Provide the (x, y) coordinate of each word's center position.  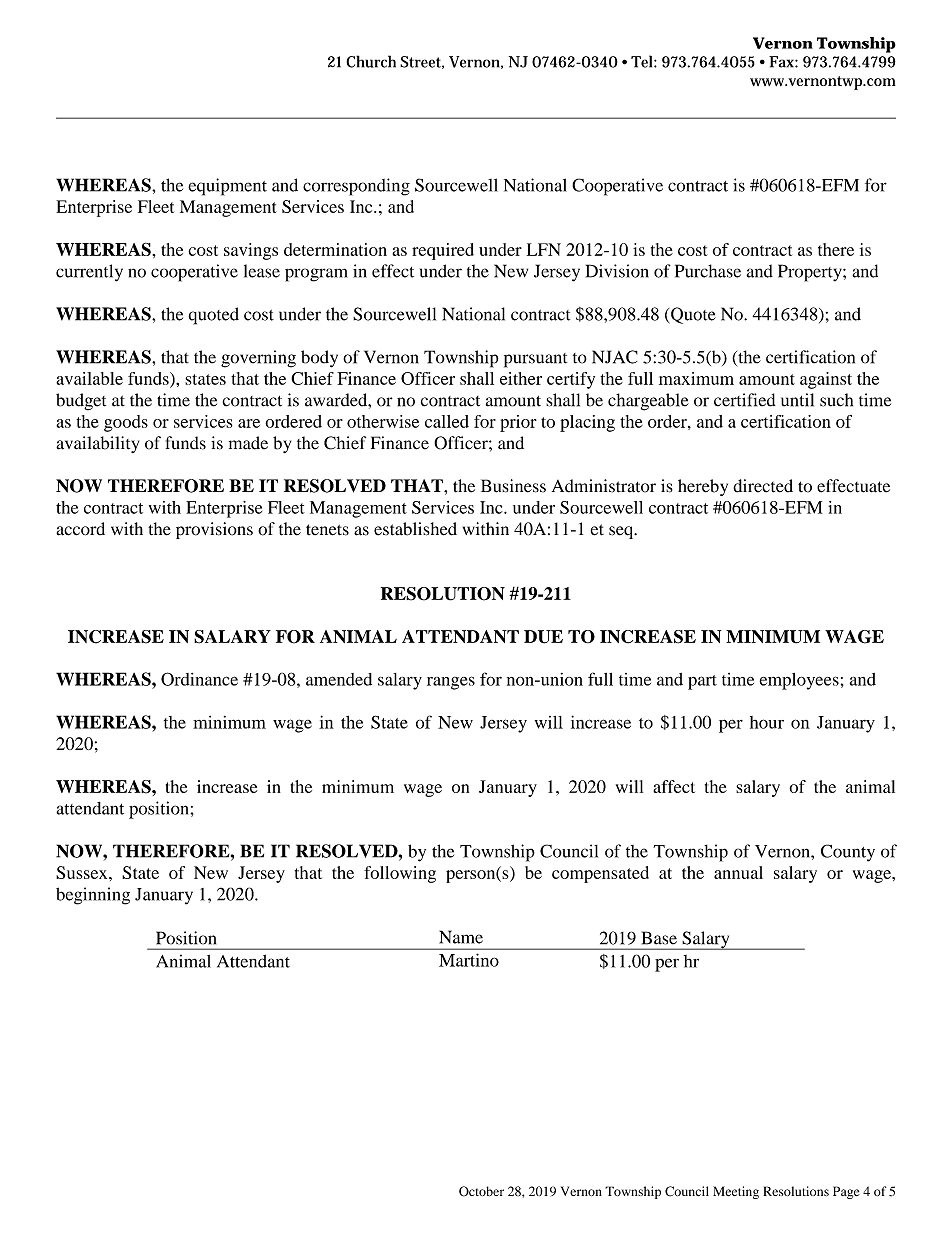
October (481, 1191)
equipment (227, 187)
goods (126, 423)
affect (674, 786)
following (400, 874)
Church (371, 61)
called (447, 421)
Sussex (83, 872)
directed (763, 486)
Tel (643, 61)
